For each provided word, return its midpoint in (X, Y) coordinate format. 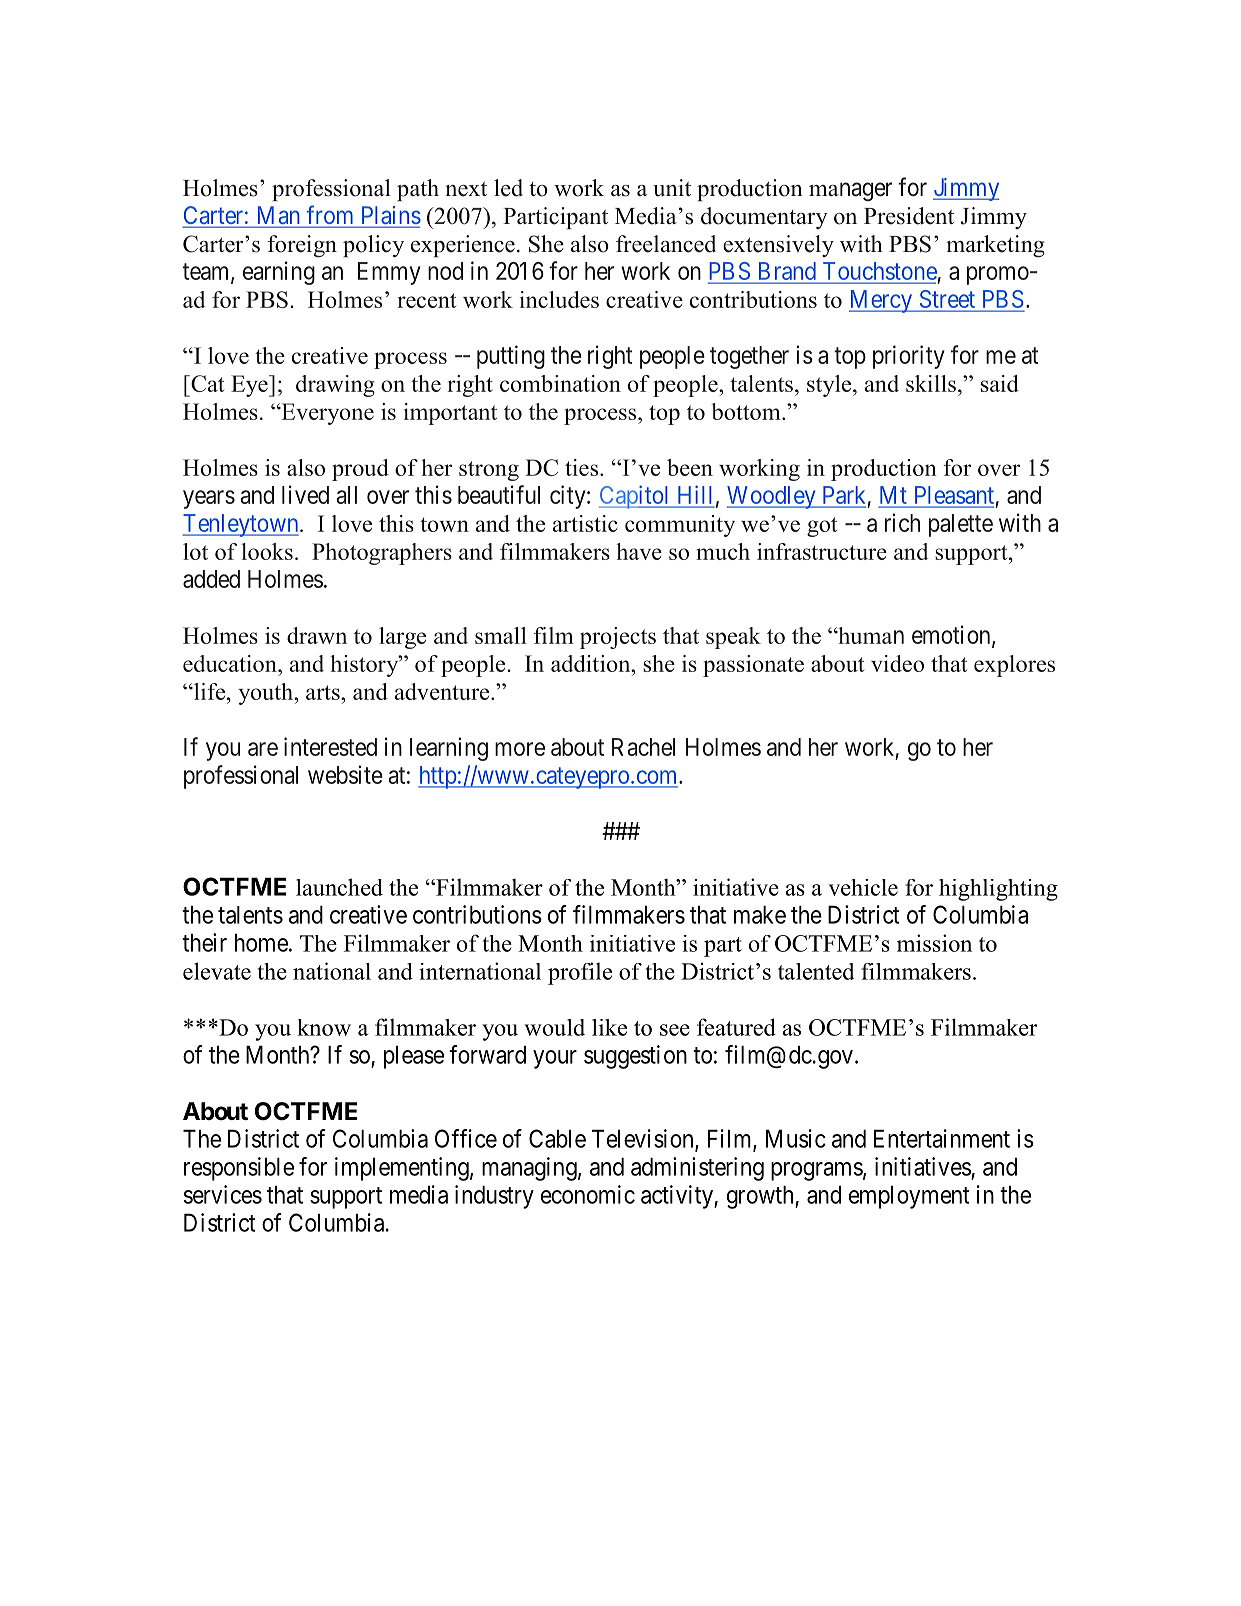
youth (266, 694)
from (330, 216)
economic (588, 1194)
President (909, 216)
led (508, 188)
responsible (239, 1169)
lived (305, 494)
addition (592, 663)
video (897, 663)
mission (934, 943)
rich (902, 522)
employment (909, 1197)
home (261, 942)
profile (580, 973)
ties (581, 467)
